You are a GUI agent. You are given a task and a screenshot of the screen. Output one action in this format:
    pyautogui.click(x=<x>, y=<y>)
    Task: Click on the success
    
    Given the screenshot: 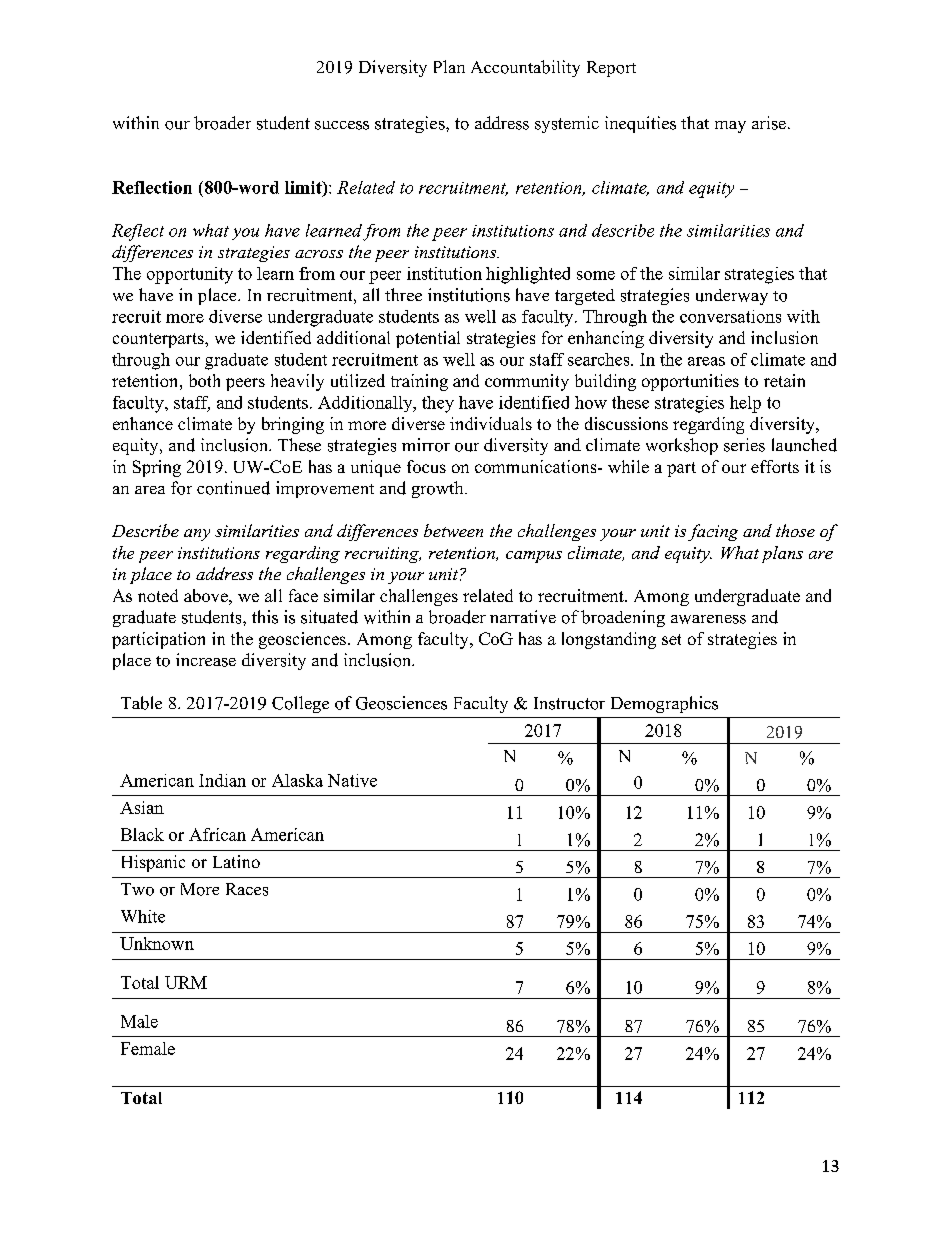 What is the action you would take?
    pyautogui.click(x=342, y=125)
